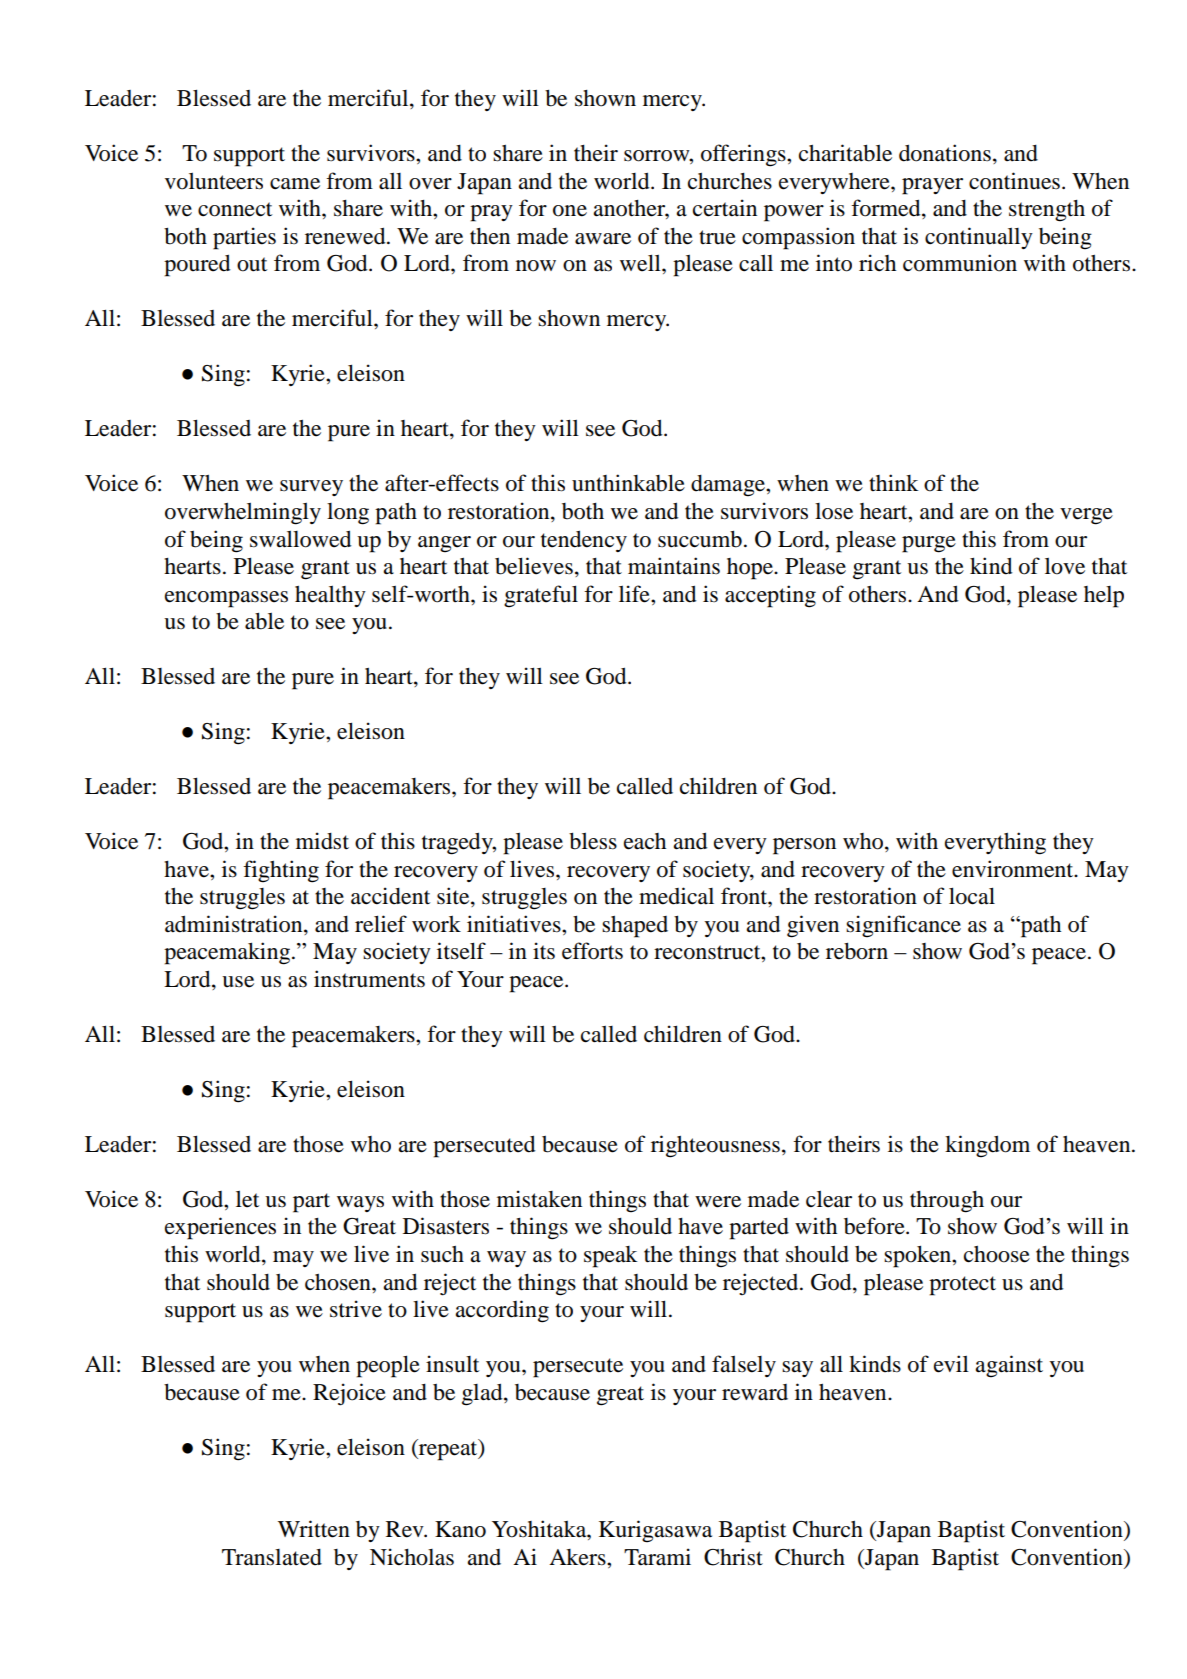 The image size is (1187, 1679). What do you see at coordinates (718, 1202) in the document?
I see `were` at bounding box center [718, 1202].
